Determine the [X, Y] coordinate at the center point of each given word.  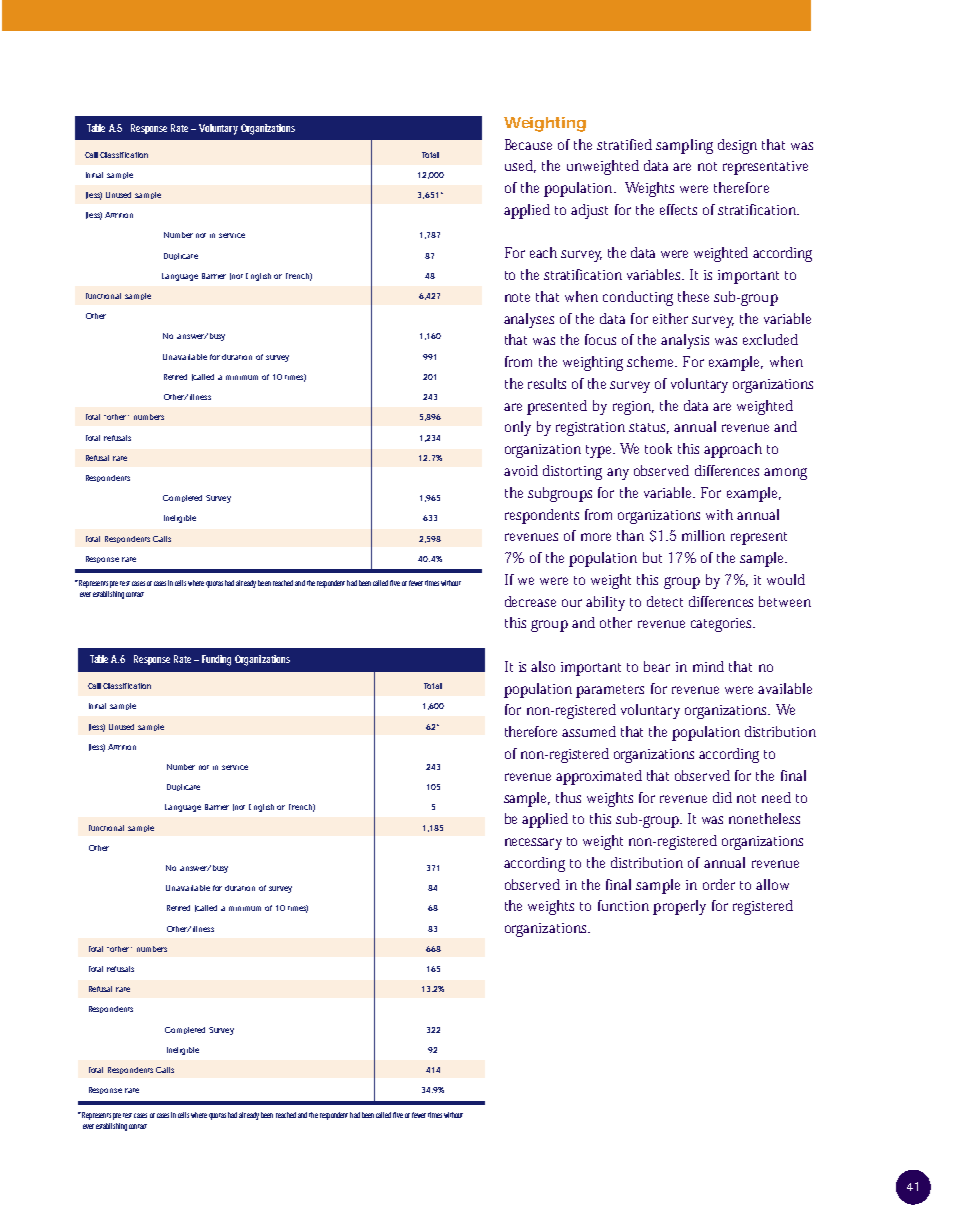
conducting [638, 298]
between [785, 601]
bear [657, 666]
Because [528, 144]
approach [733, 450]
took [658, 448]
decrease [530, 601]
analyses [529, 320]
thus [568, 797]
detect [665, 601]
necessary [533, 844]
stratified [624, 144]
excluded [770, 339]
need [776, 797]
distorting [572, 472]
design [737, 146]
